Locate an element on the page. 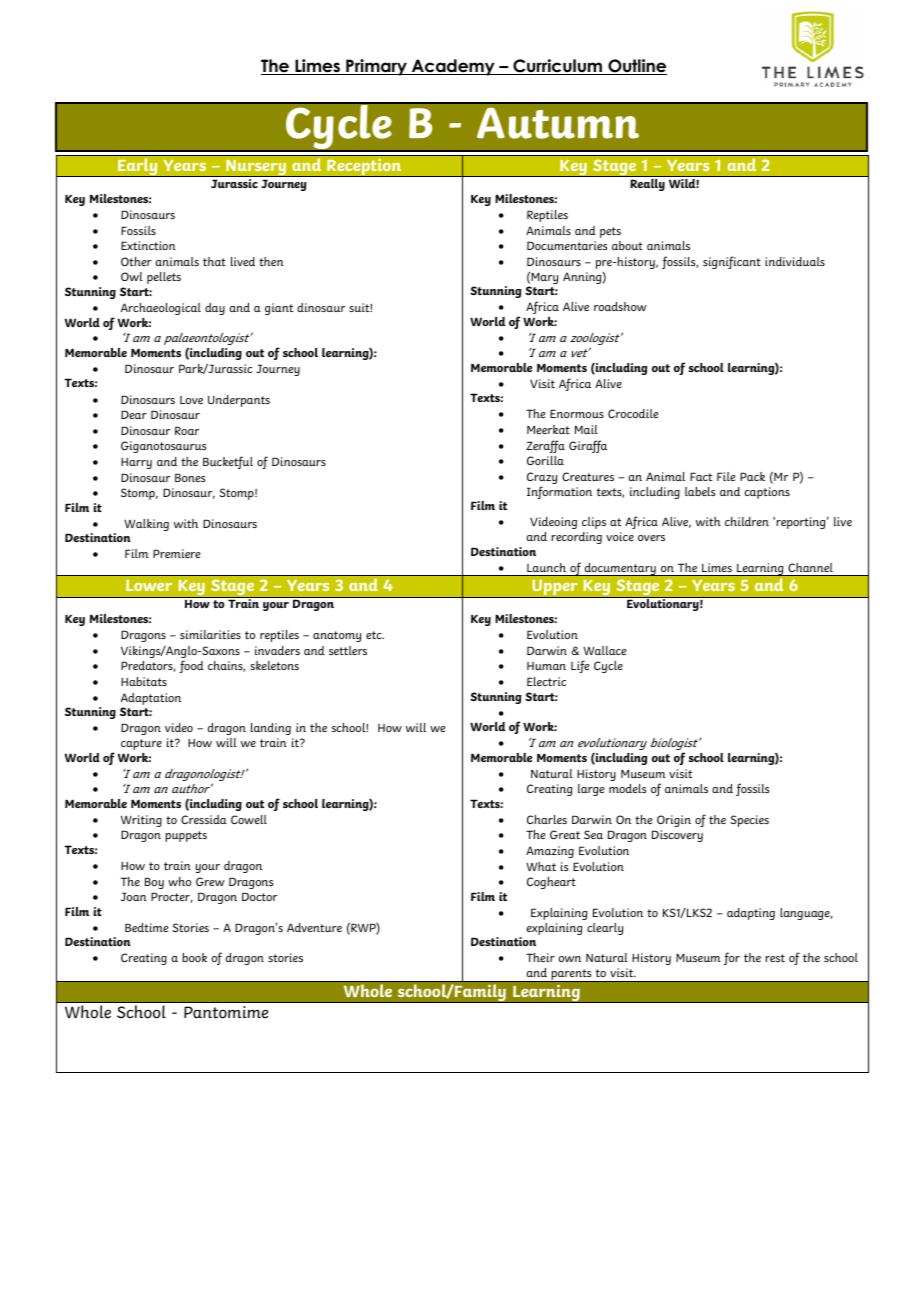 The image size is (924, 1308). book is located at coordinates (194, 957).
